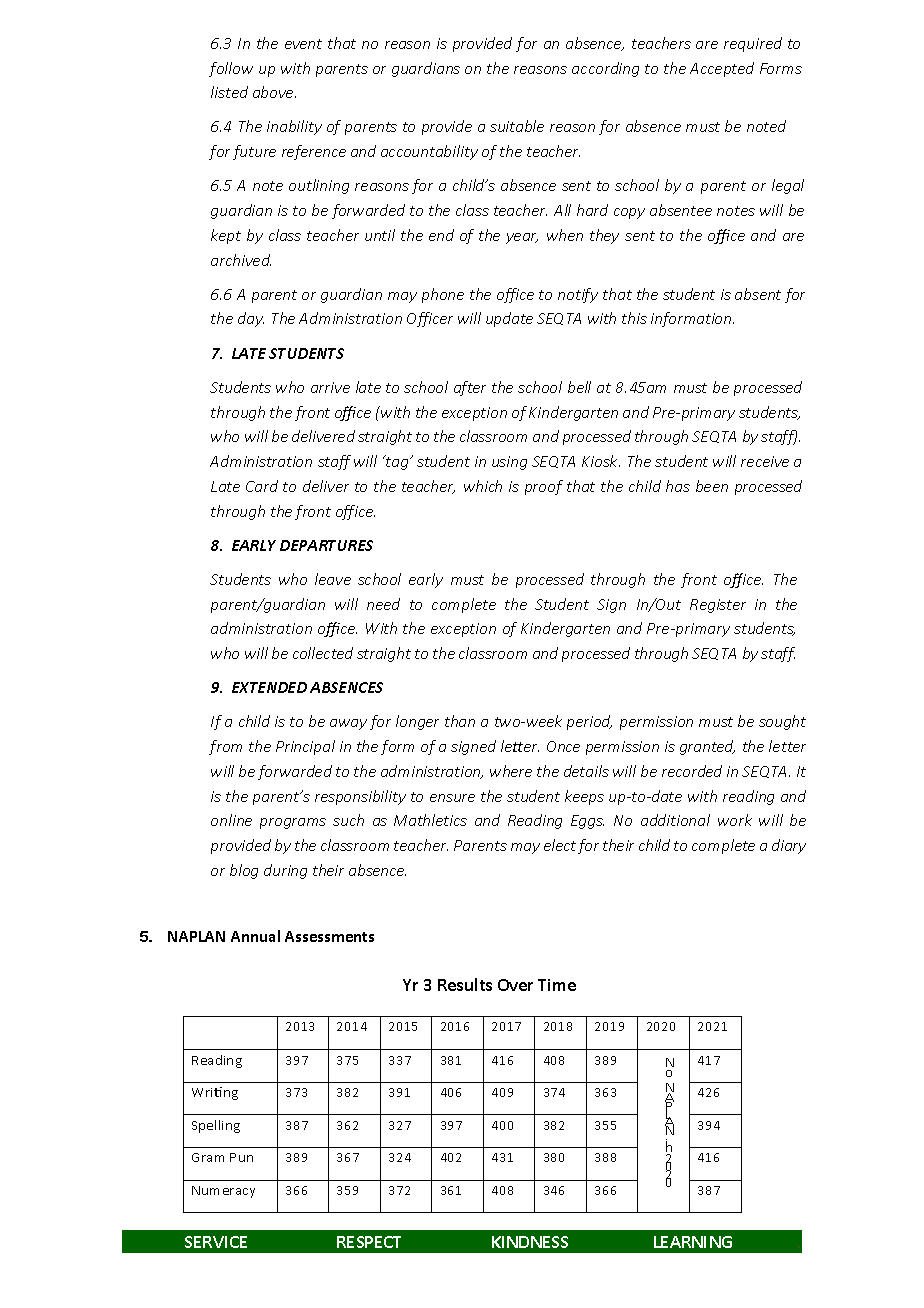 Image resolution: width=924 pixels, height=1308 pixels. I want to click on day, so click(251, 319).
